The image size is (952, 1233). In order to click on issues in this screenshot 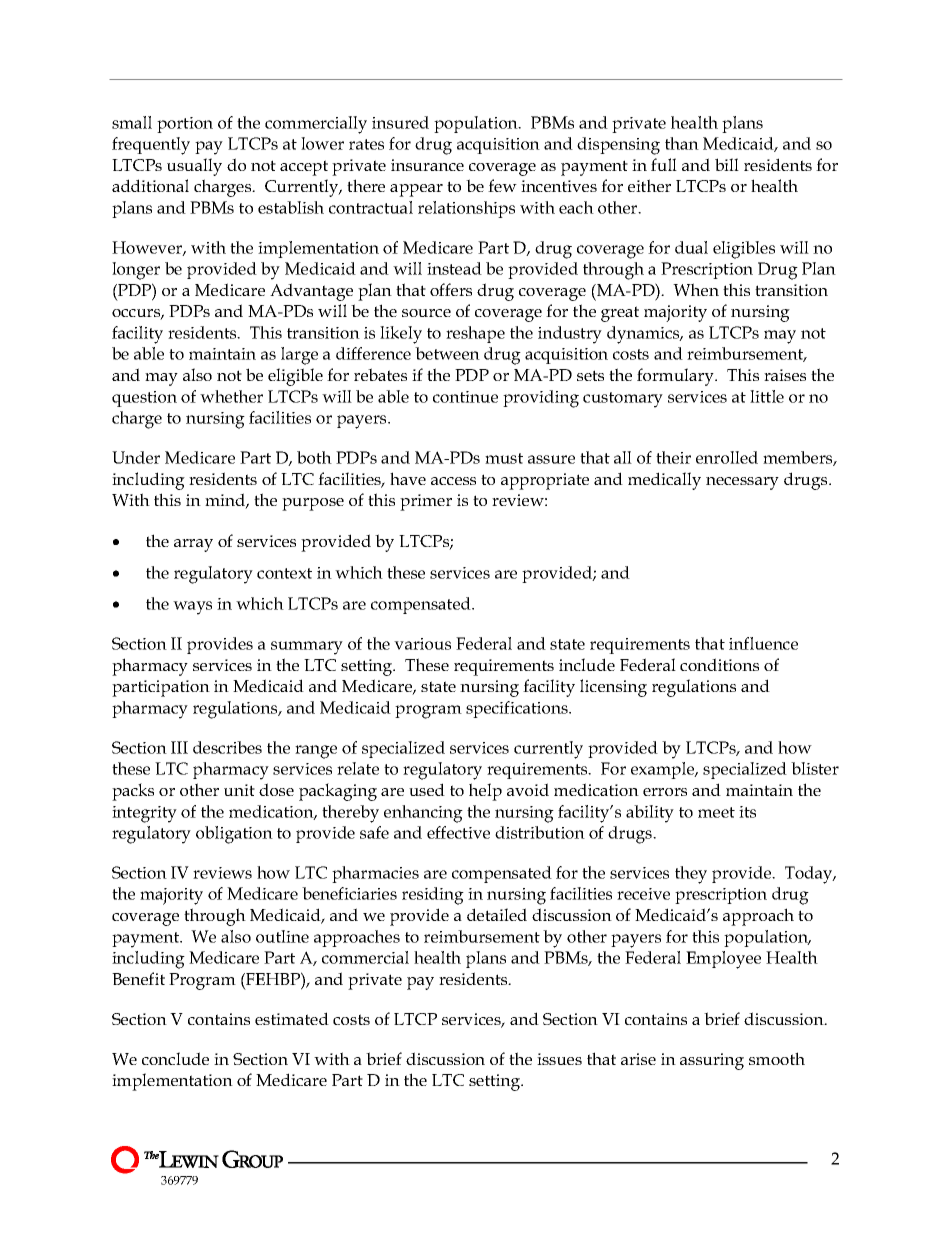, I will do `click(559, 1059)`.
